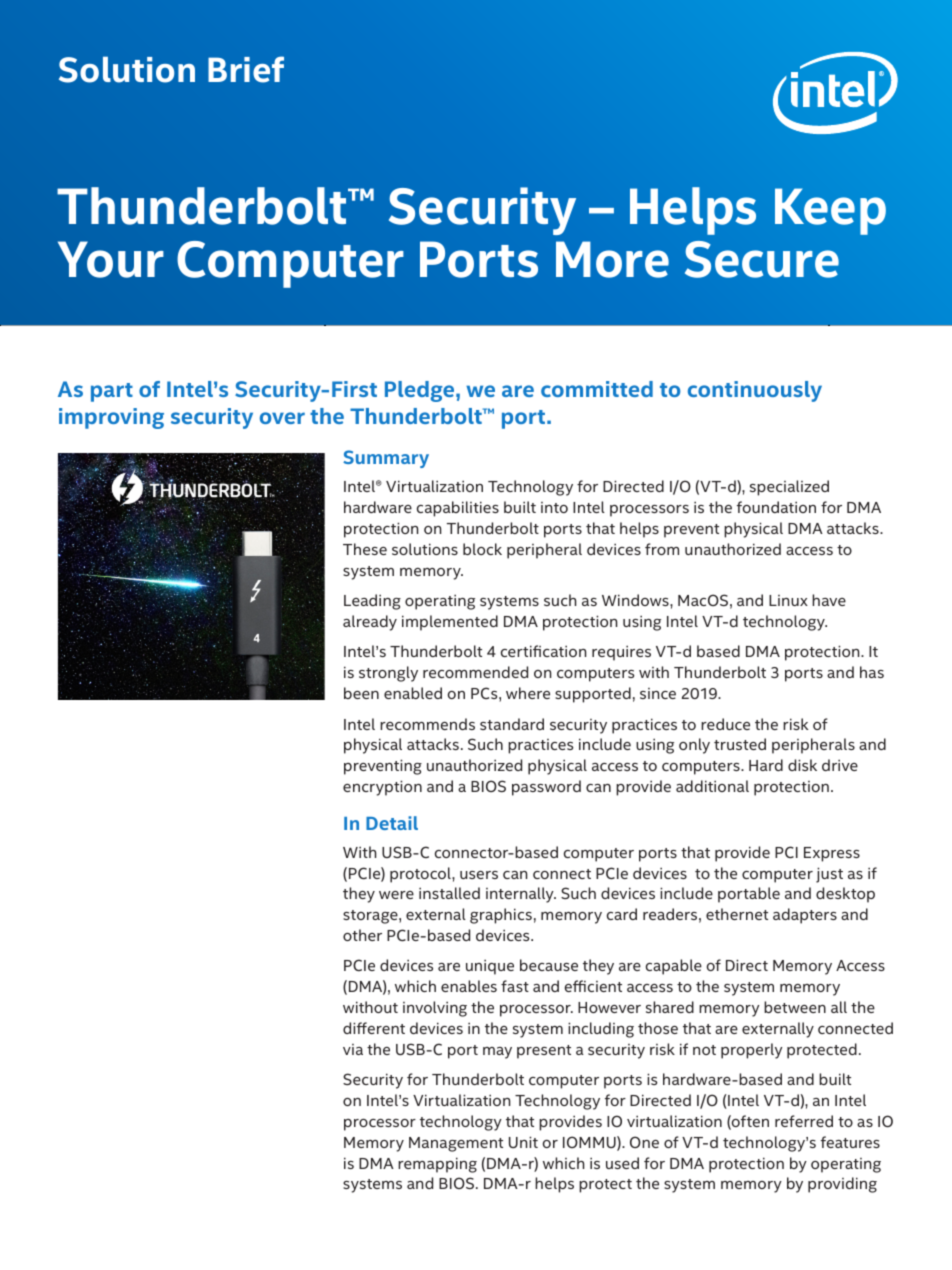  I want to click on capabilities, so click(458, 509).
